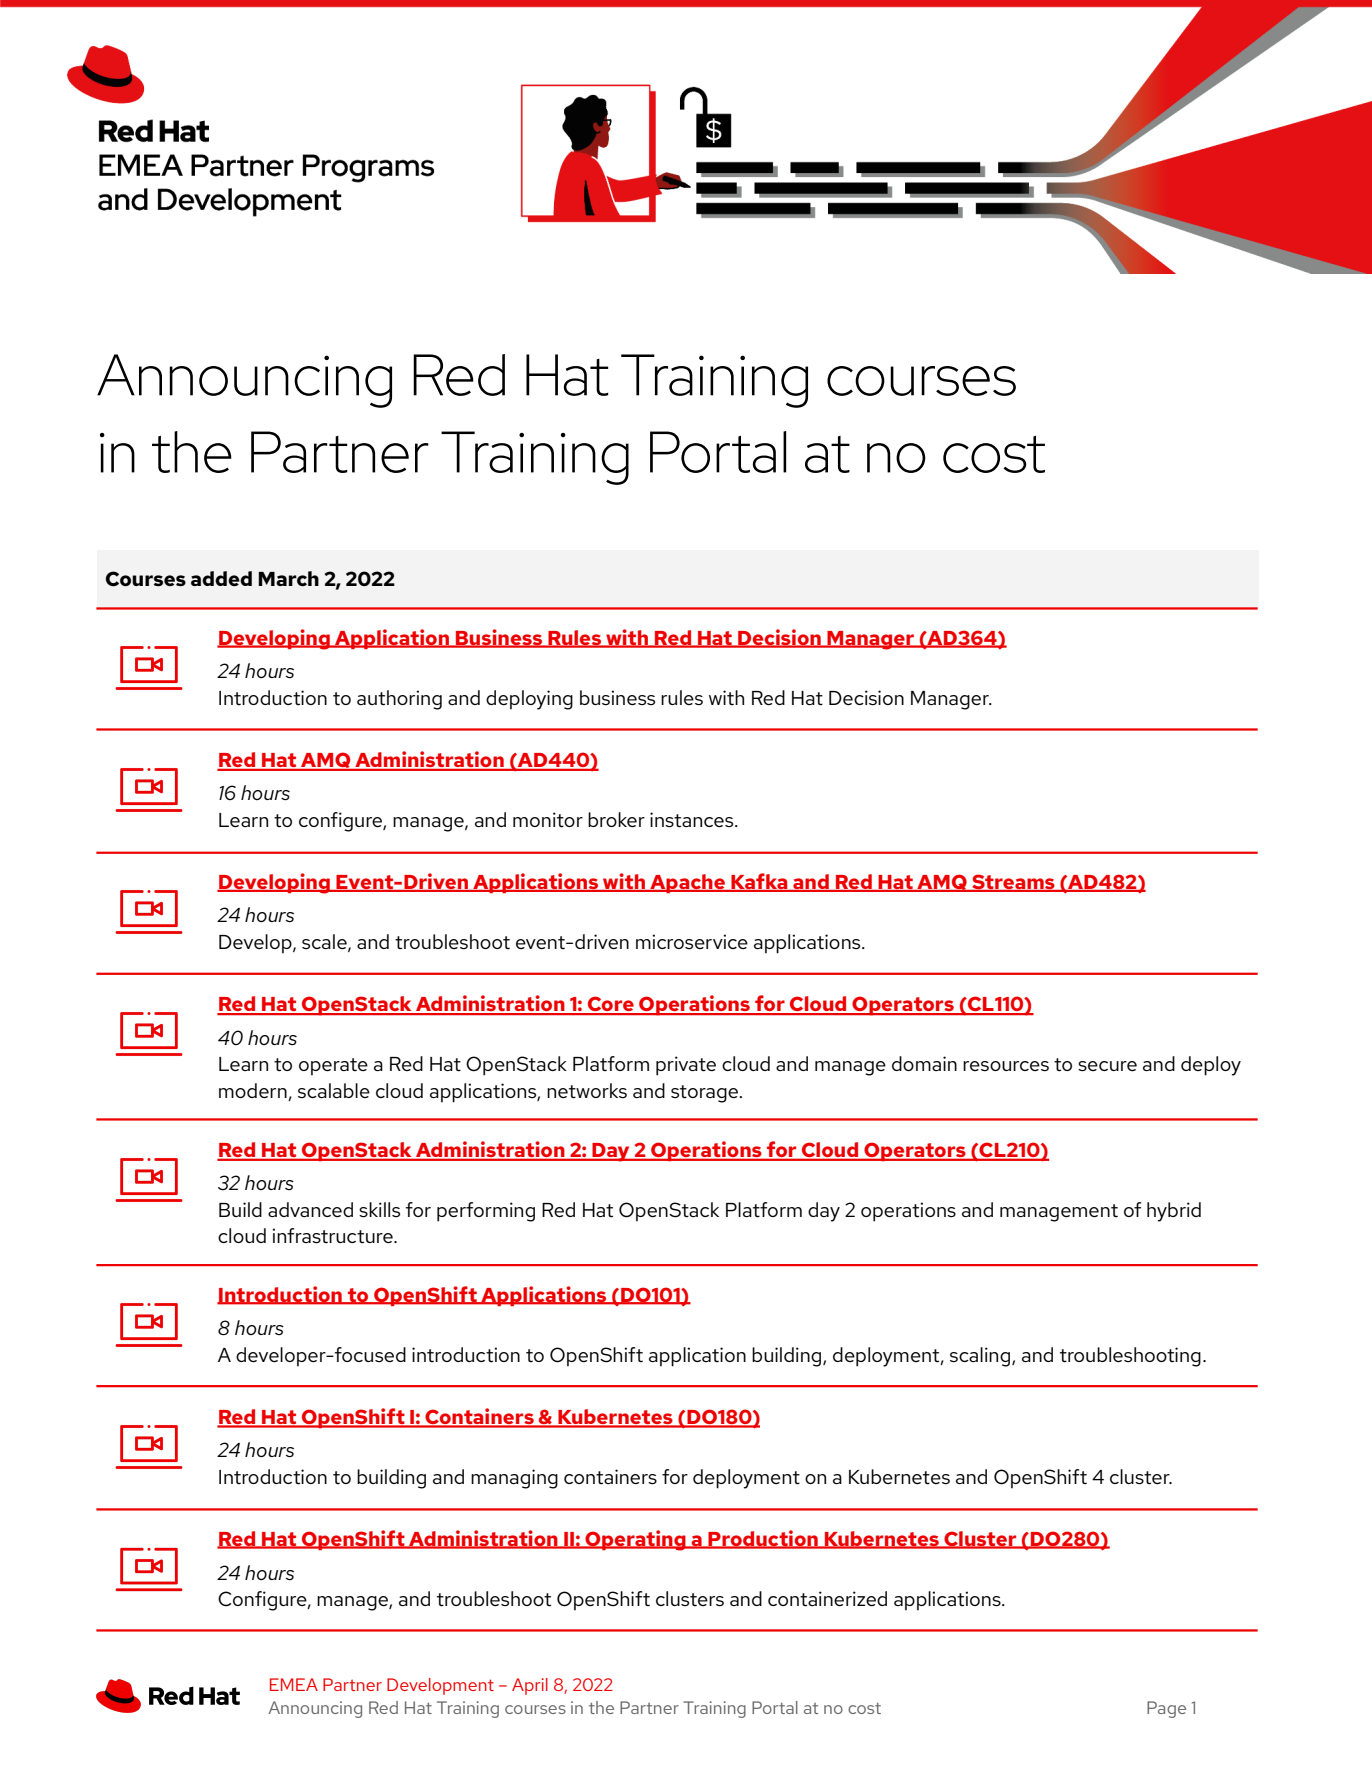 The width and height of the page is (1372, 1775). What do you see at coordinates (530, 1686) in the page?
I see `April` at bounding box center [530, 1686].
